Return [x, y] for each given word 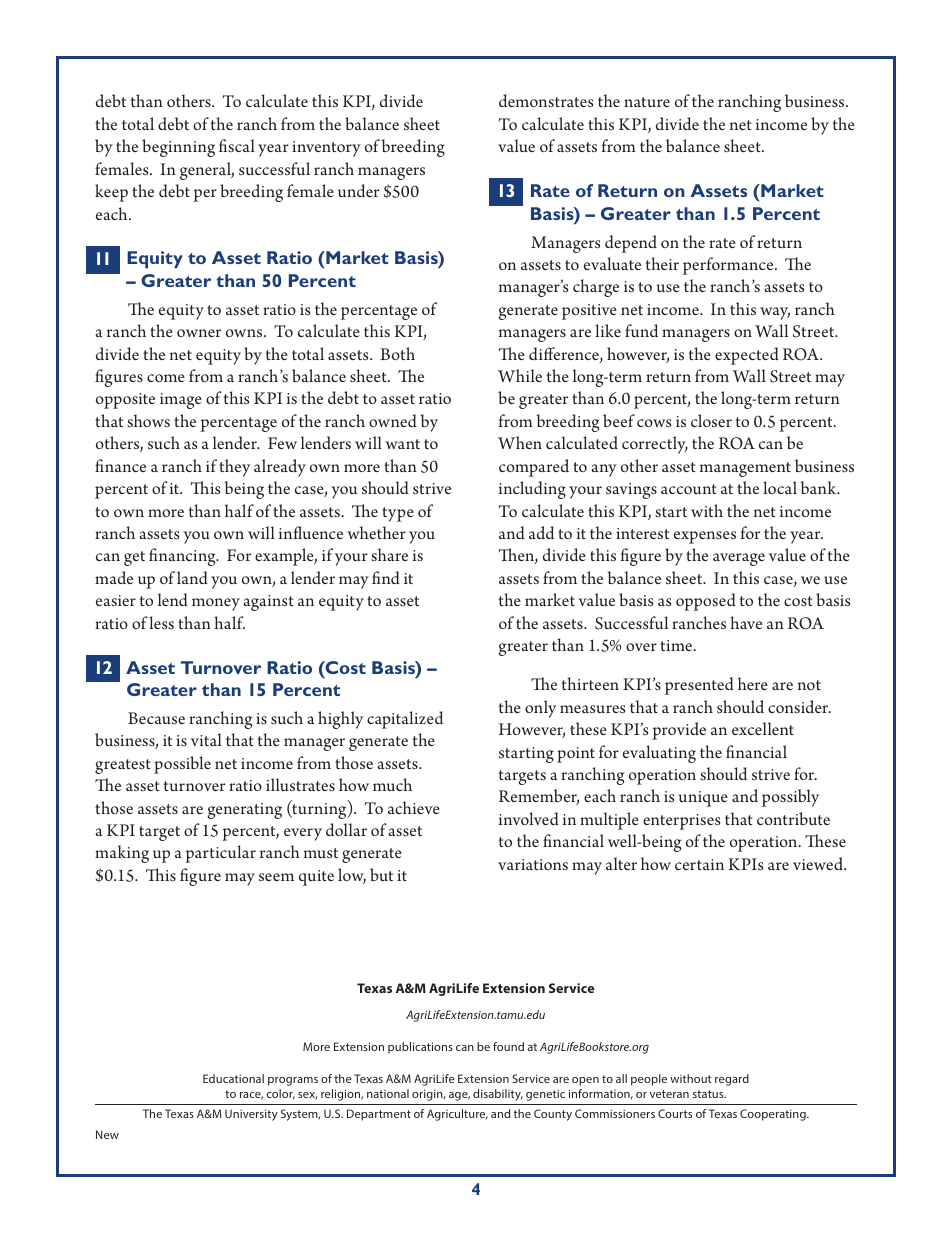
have [746, 622]
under [358, 190]
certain [699, 864]
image [181, 401]
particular [220, 854]
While [520, 375]
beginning [178, 148]
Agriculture [457, 1115]
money [216, 604]
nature [647, 102]
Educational [233, 1078]
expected [747, 356]
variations [533, 864]
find [386, 578]
